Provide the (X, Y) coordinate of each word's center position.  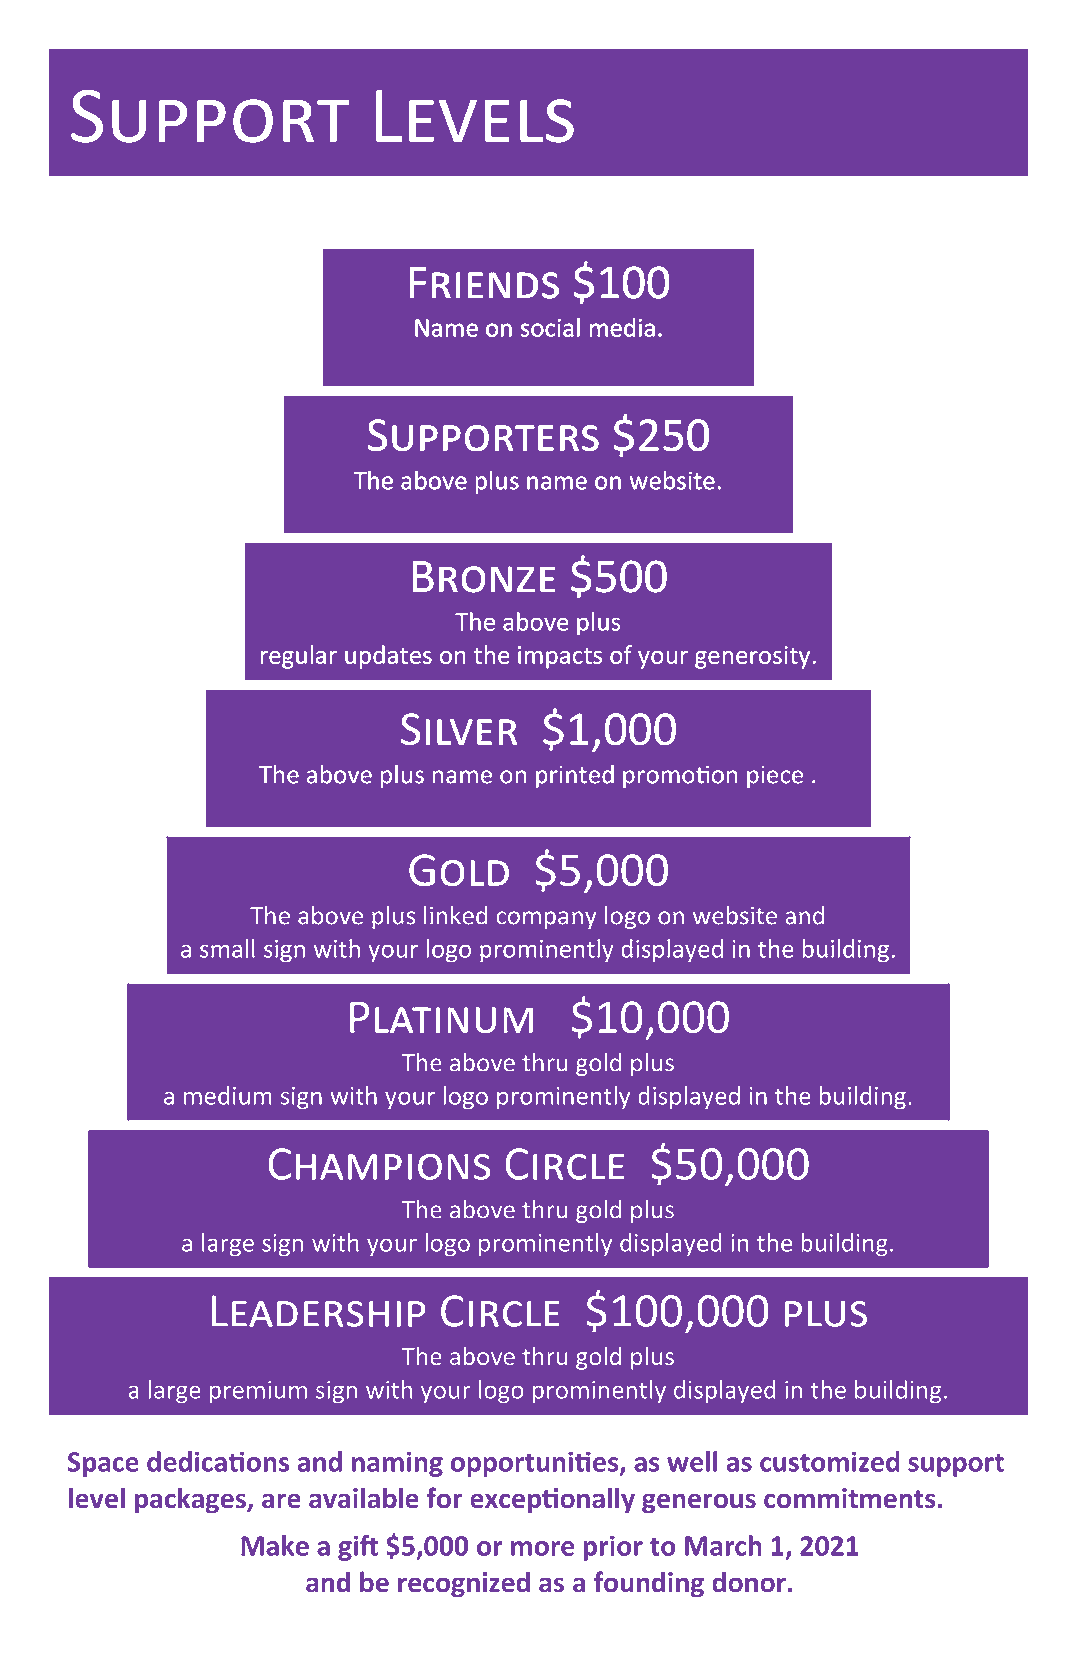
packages (191, 1500)
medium (228, 1095)
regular (299, 657)
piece (775, 777)
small (227, 948)
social (550, 327)
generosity (752, 657)
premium (258, 1392)
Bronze (484, 576)
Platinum (441, 1017)
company (547, 920)
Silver (459, 729)
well (692, 1461)
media (622, 327)
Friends (484, 282)
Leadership (318, 1311)
